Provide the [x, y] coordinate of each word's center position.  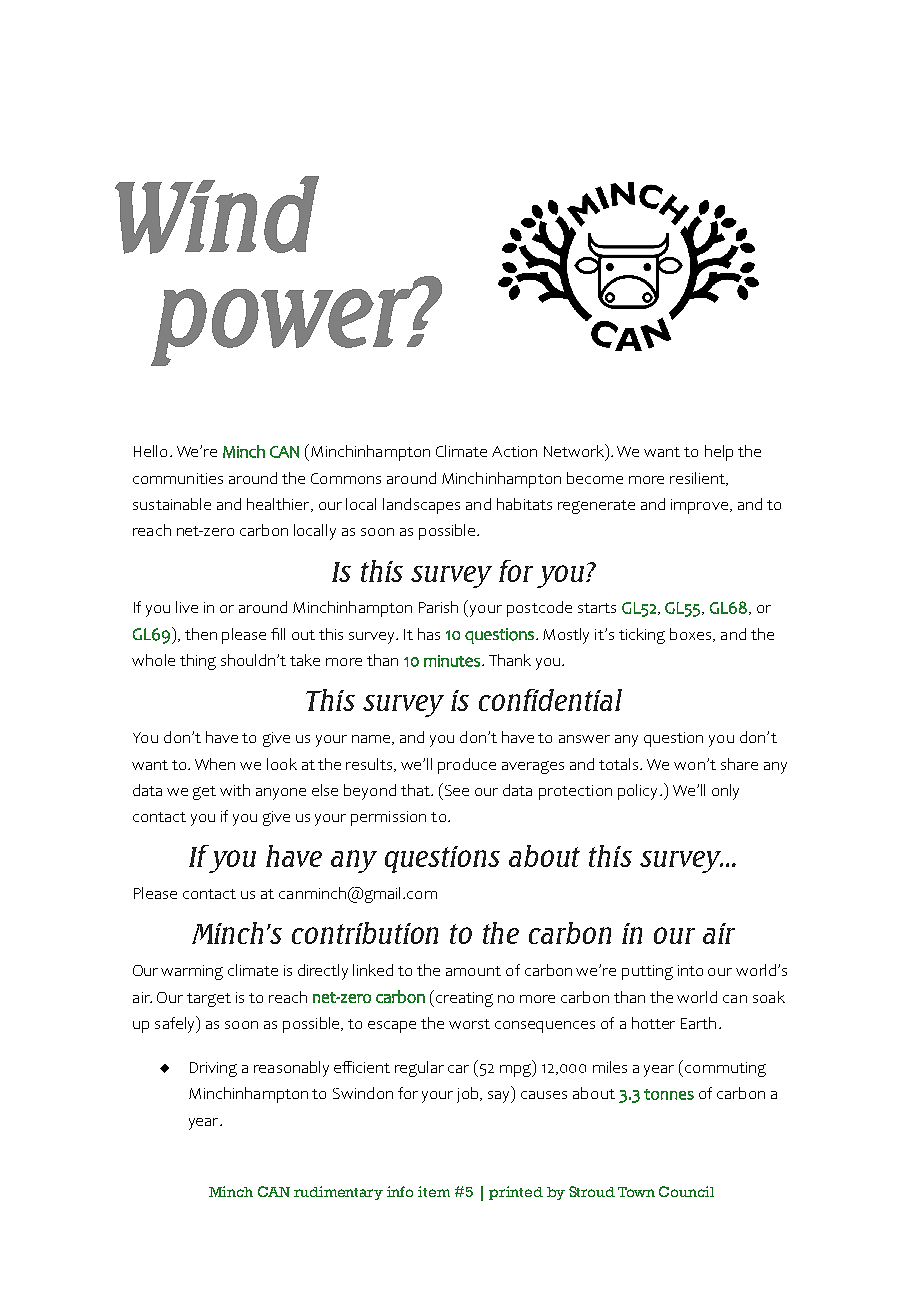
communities [178, 478]
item [434, 1191]
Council [686, 1191]
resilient [698, 479]
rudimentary [338, 1193]
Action [514, 451]
